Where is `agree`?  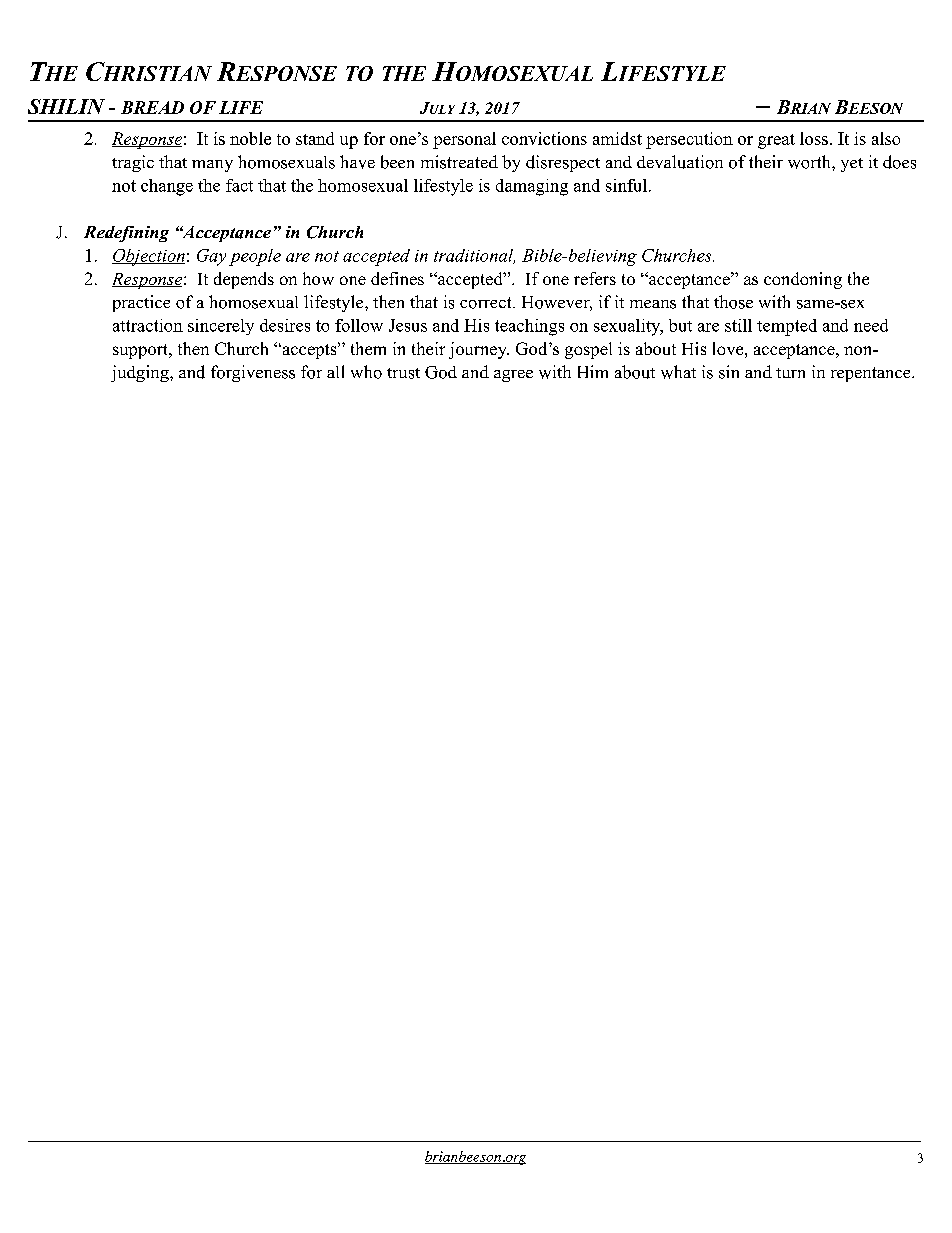
agree is located at coordinates (513, 376).
